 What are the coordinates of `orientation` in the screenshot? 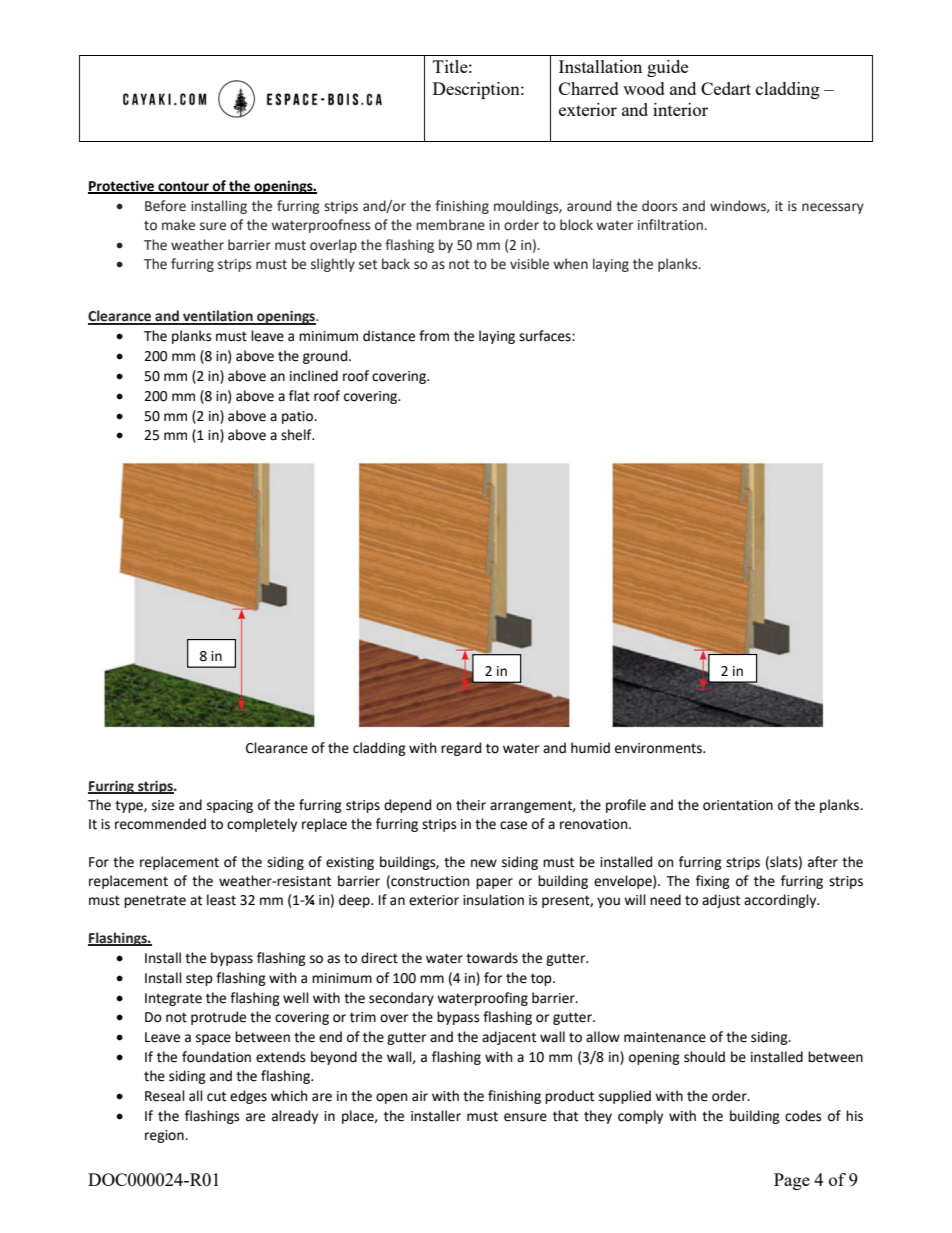 It's located at (738, 805).
